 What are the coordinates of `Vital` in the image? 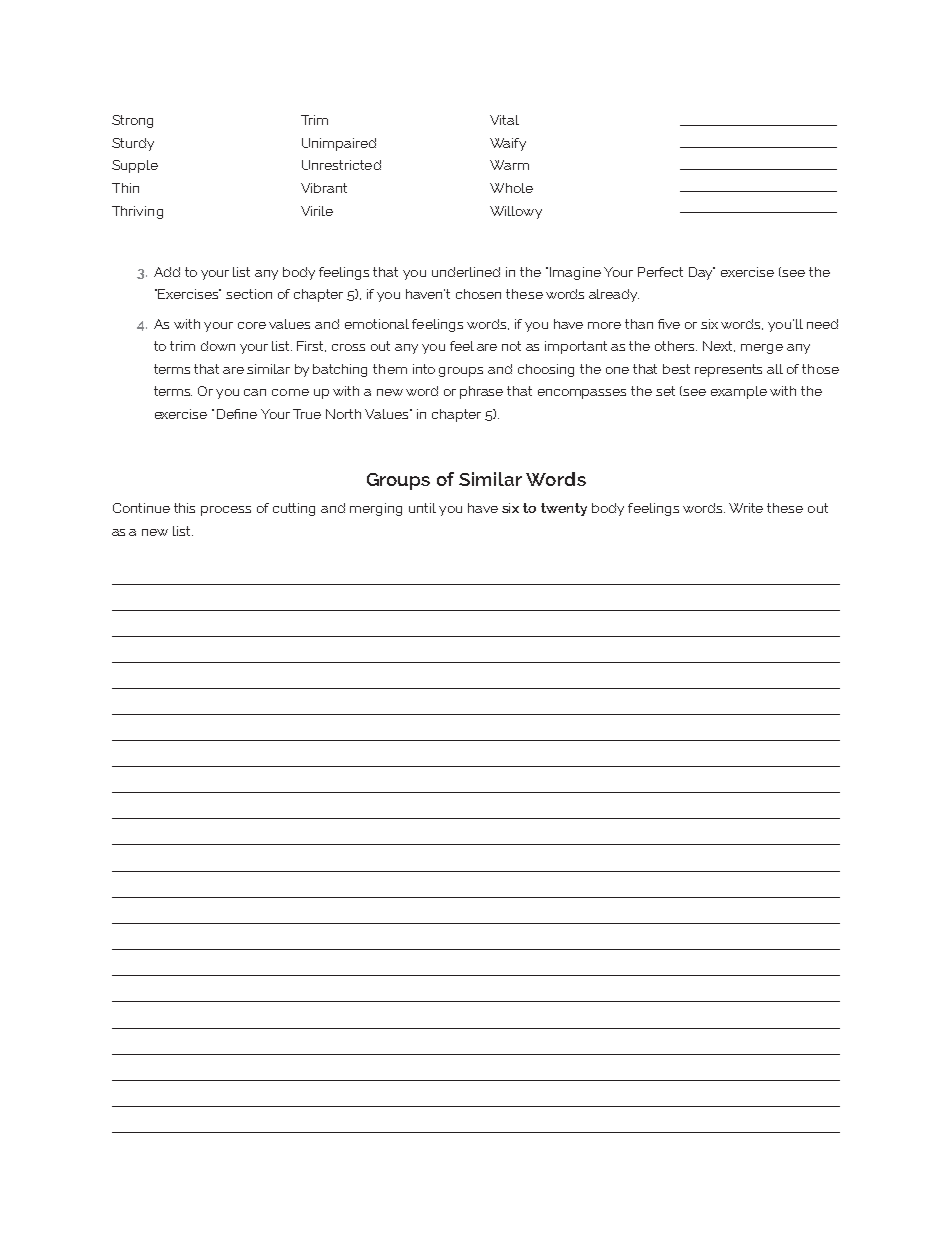 It's located at (504, 120).
